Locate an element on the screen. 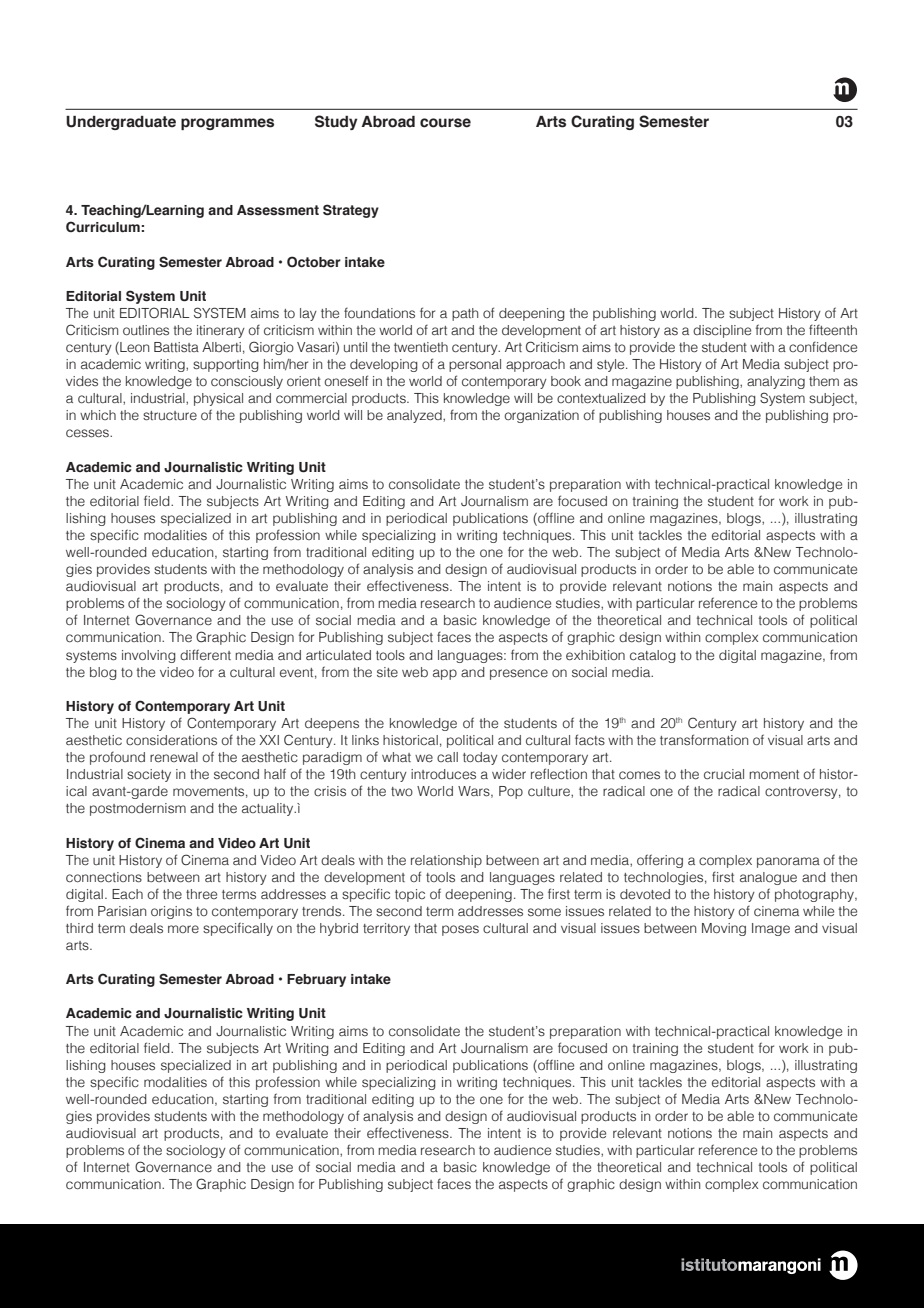  discipline is located at coordinates (722, 331).
